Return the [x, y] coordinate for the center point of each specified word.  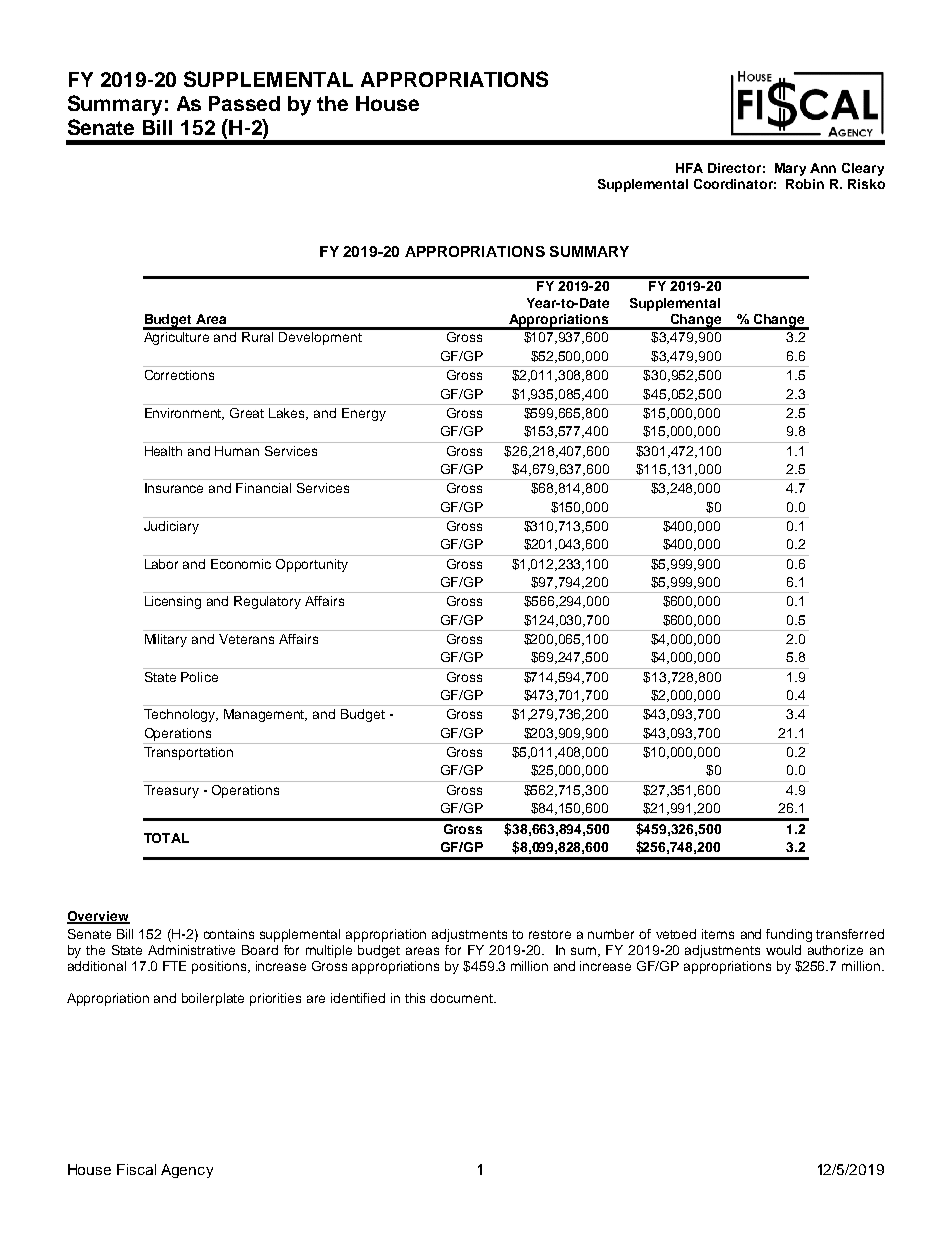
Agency [187, 1171]
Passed [244, 103]
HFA [689, 168]
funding [789, 935]
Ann [823, 168]
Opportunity [312, 565]
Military [166, 640]
